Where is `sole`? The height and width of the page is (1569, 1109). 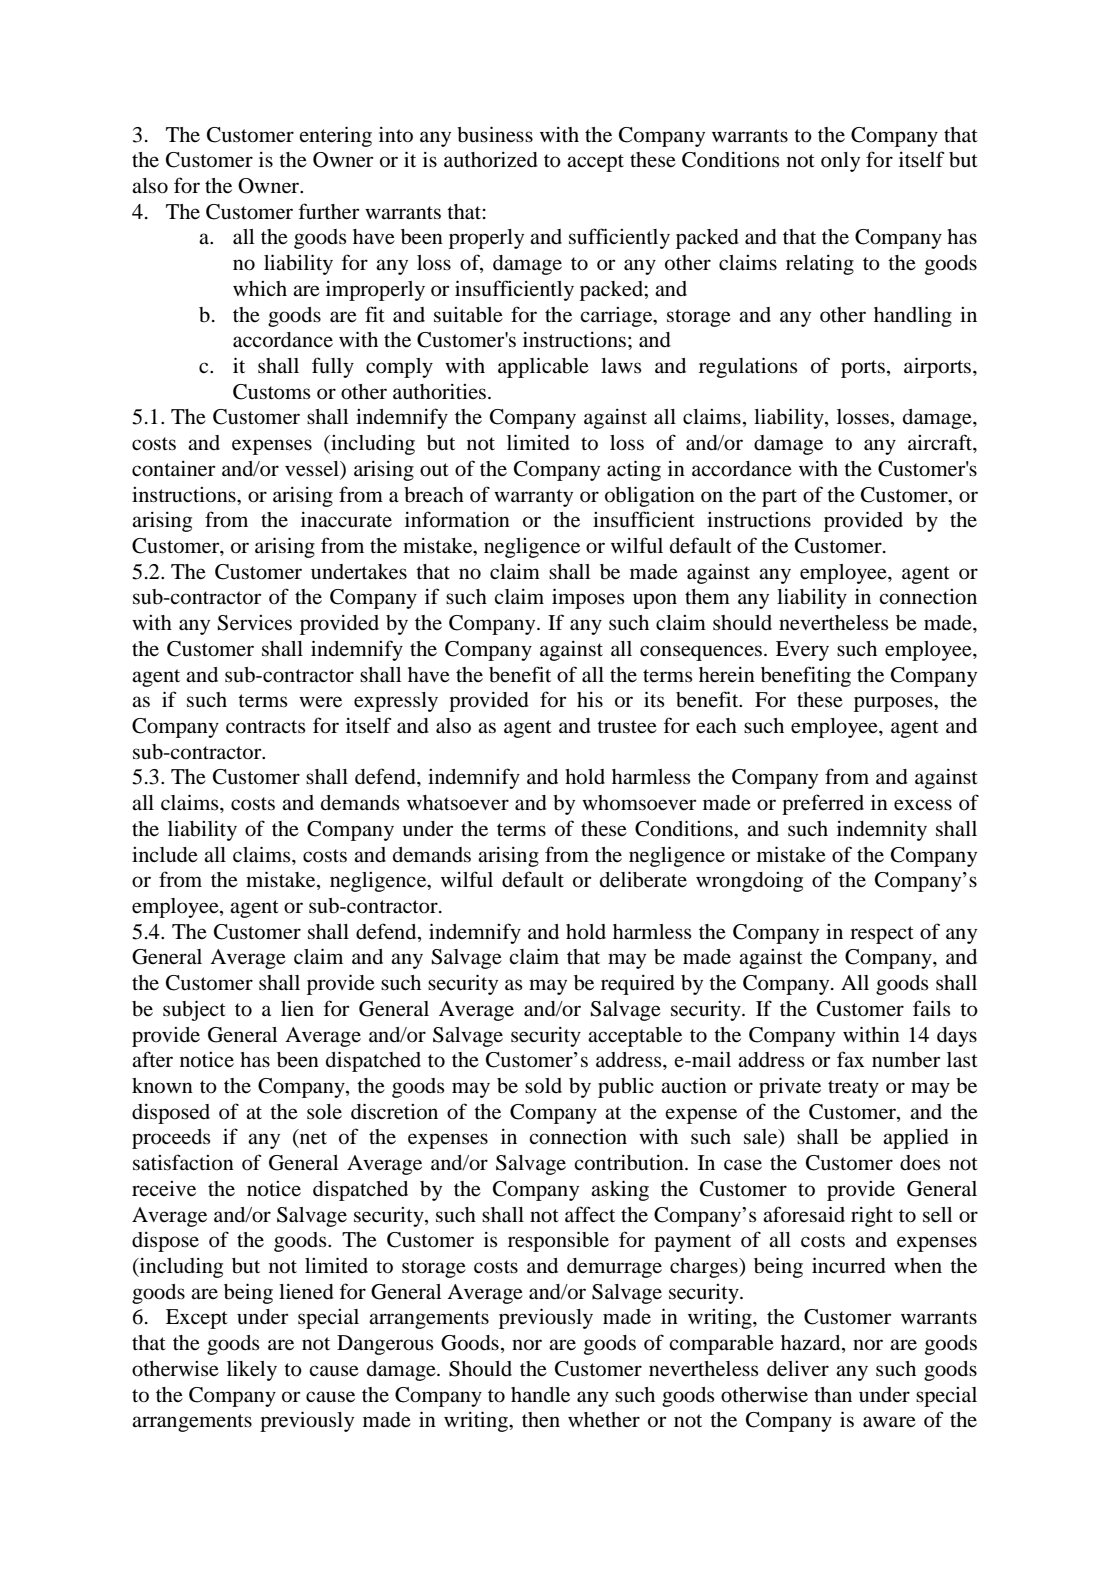
sole is located at coordinates (324, 1112).
